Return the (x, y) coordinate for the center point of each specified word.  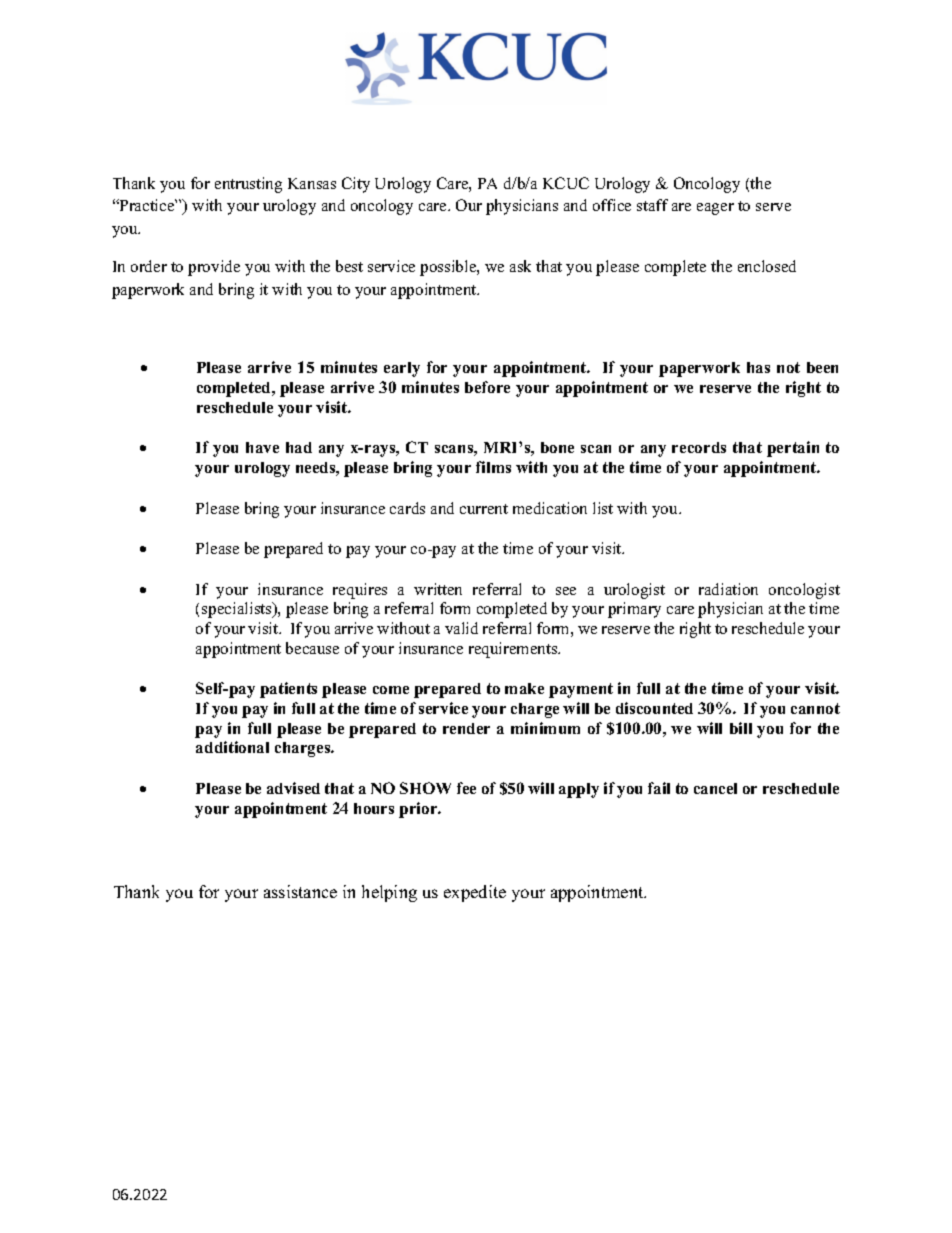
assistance (300, 891)
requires (360, 591)
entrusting (248, 185)
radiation (728, 589)
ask (520, 266)
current (484, 509)
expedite (475, 893)
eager (715, 209)
